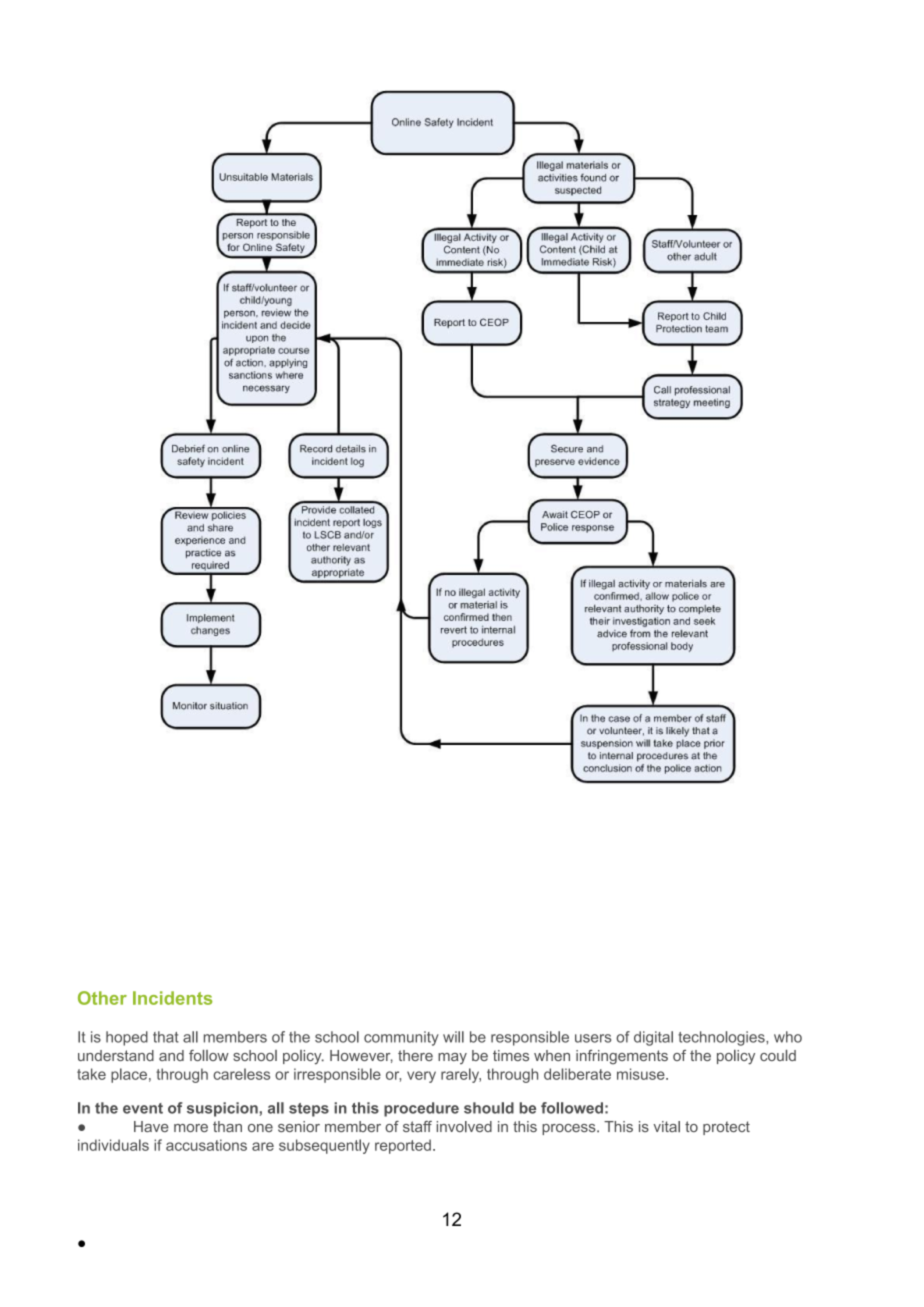 The width and height of the document is (924, 1307). I want to click on protect, so click(726, 1128).
